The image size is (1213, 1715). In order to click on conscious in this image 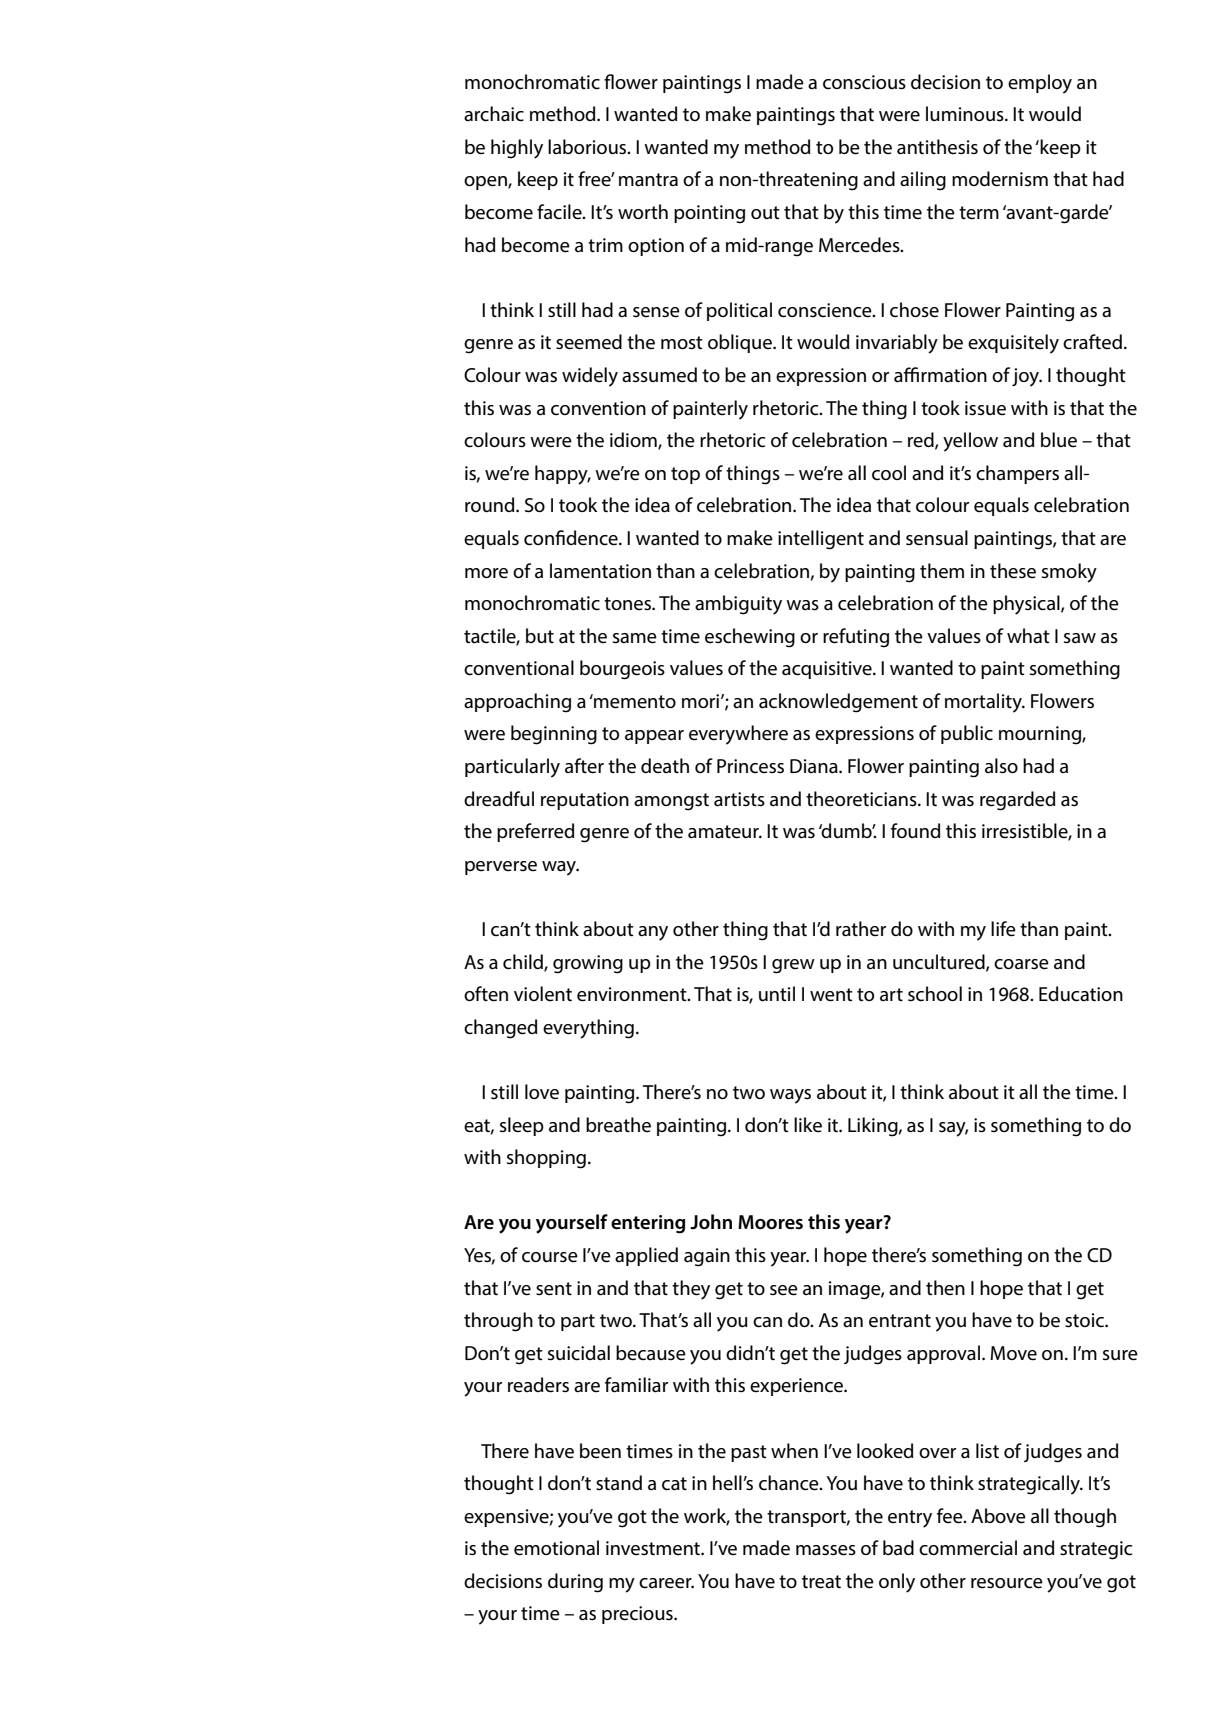, I will do `click(864, 82)`.
